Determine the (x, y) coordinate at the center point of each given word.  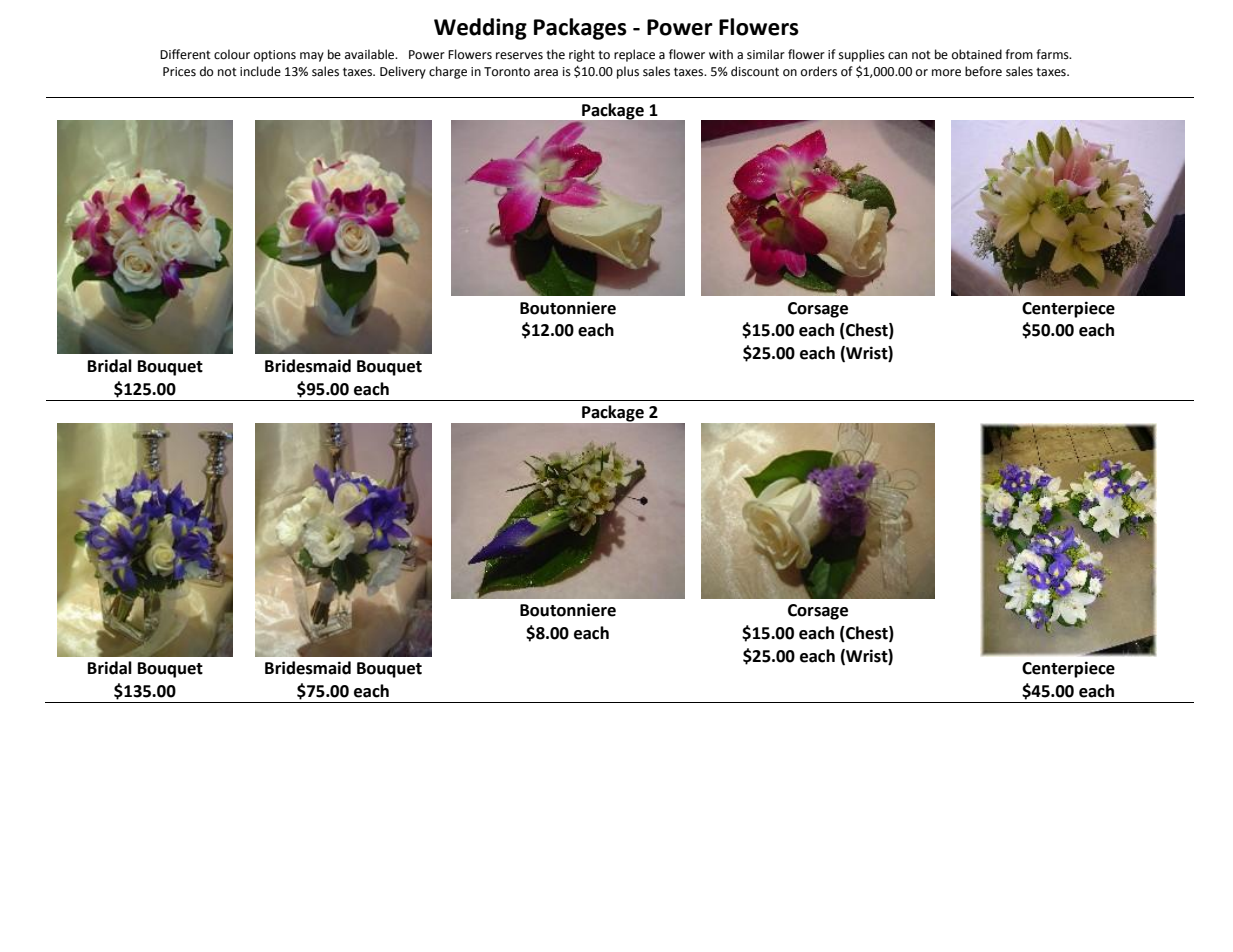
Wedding (480, 29)
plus (628, 72)
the (555, 54)
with (721, 54)
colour (232, 54)
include (260, 71)
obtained (977, 54)
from (1019, 54)
